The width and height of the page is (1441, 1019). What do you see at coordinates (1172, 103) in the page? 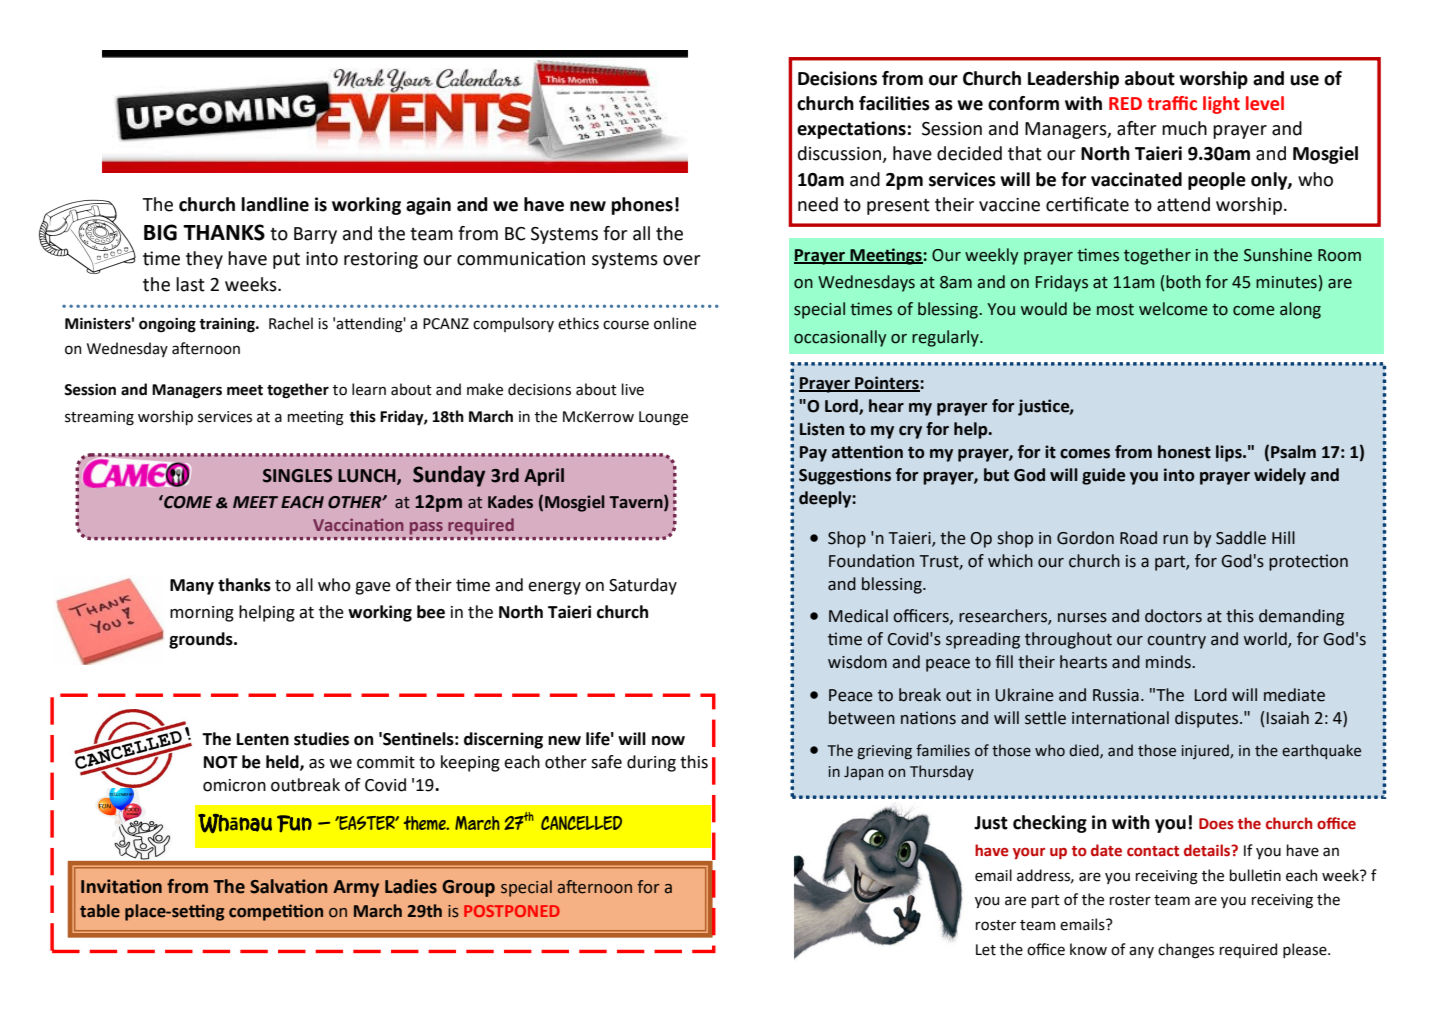
I see `traffic` at bounding box center [1172, 103].
